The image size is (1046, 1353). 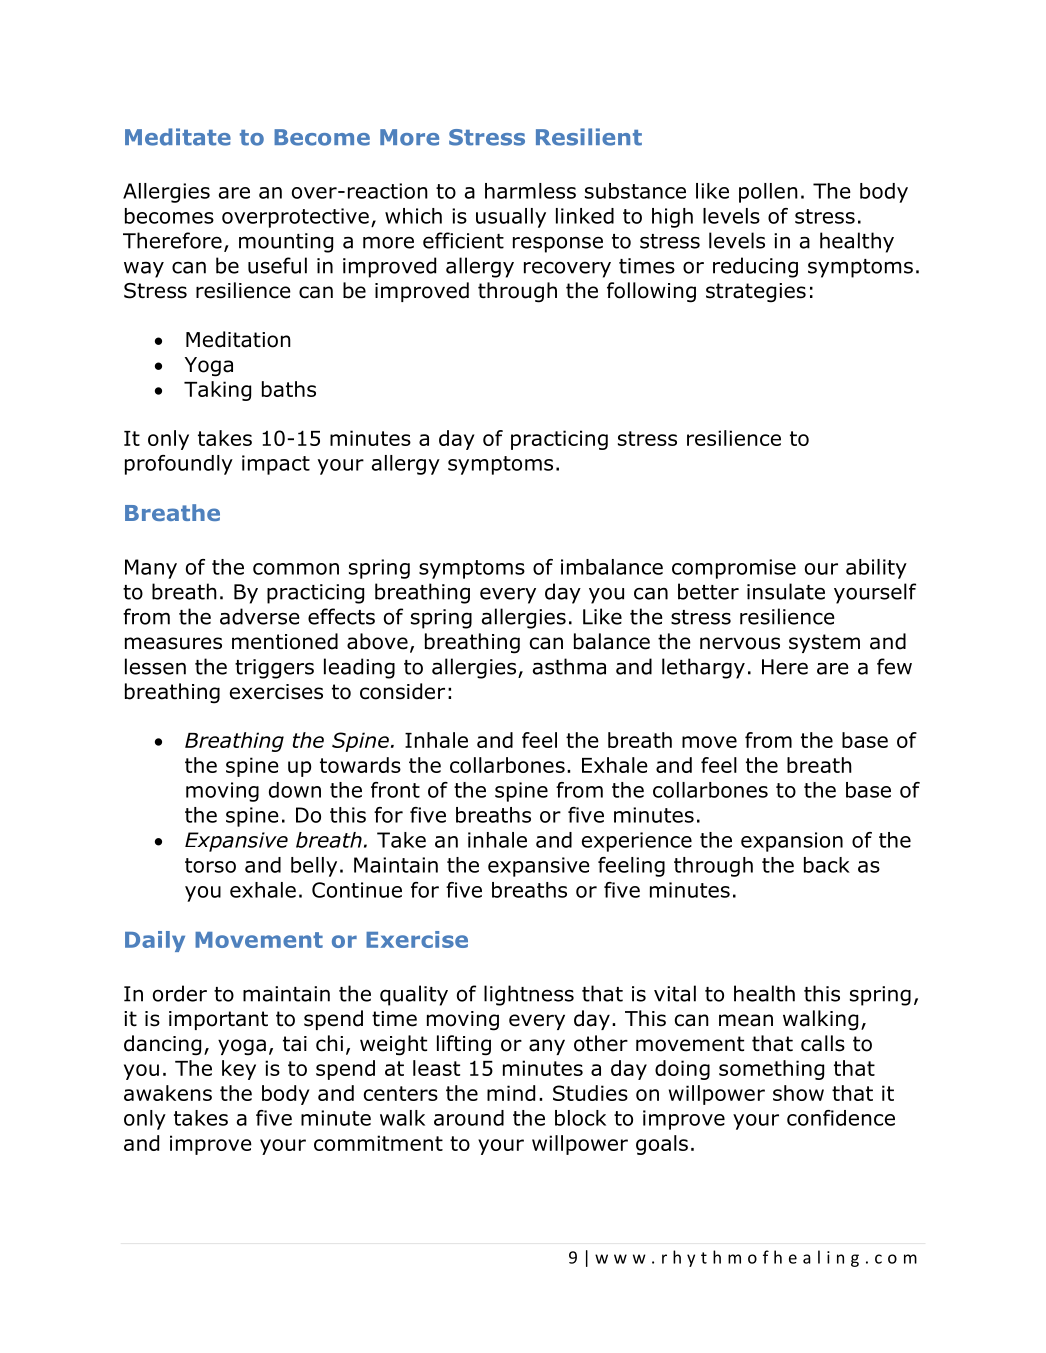 What do you see at coordinates (210, 865) in the screenshot?
I see `torso` at bounding box center [210, 865].
